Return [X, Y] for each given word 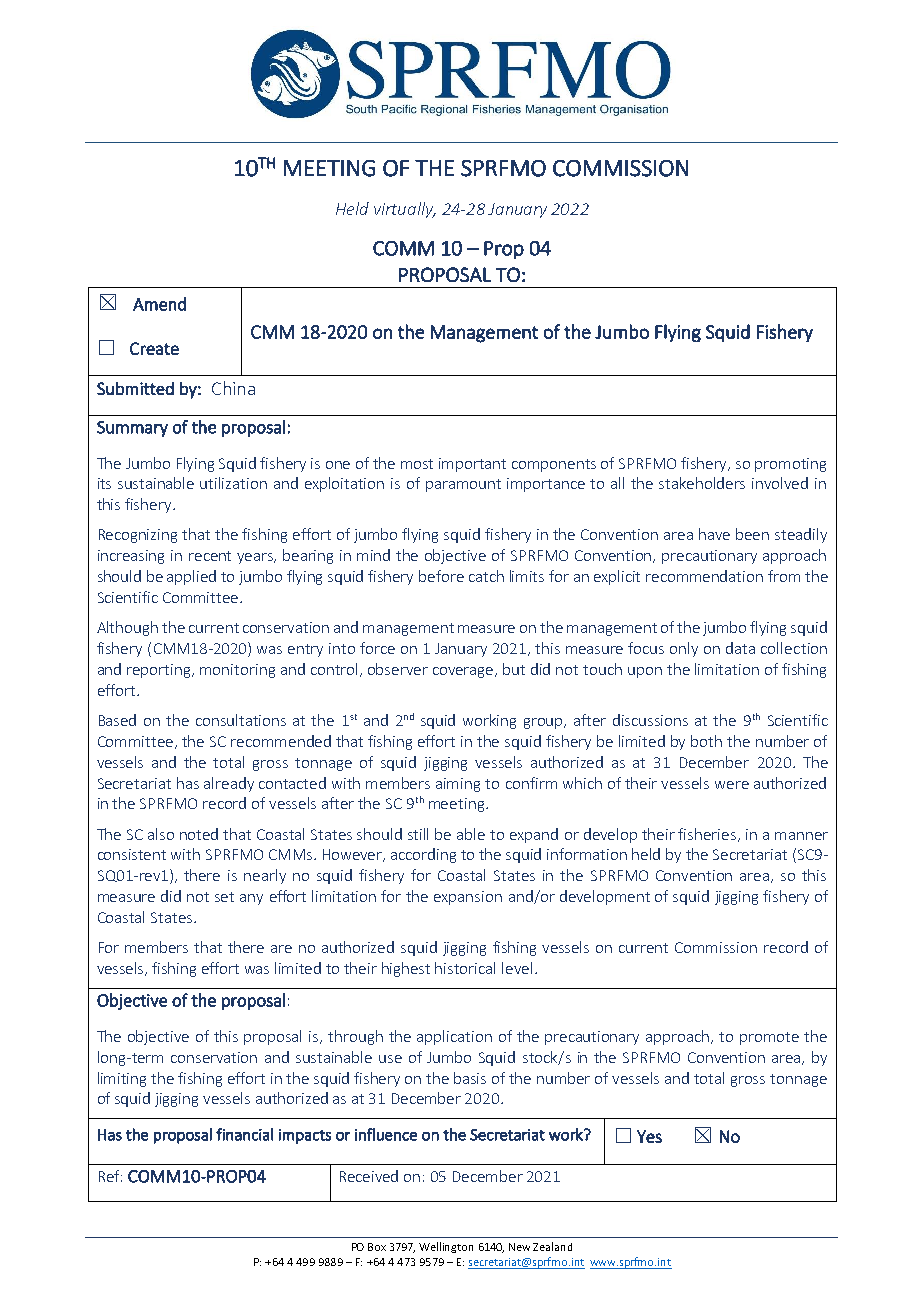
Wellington [446, 1247]
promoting [790, 465]
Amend [159, 304]
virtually [404, 210]
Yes [649, 1136]
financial [244, 1134]
